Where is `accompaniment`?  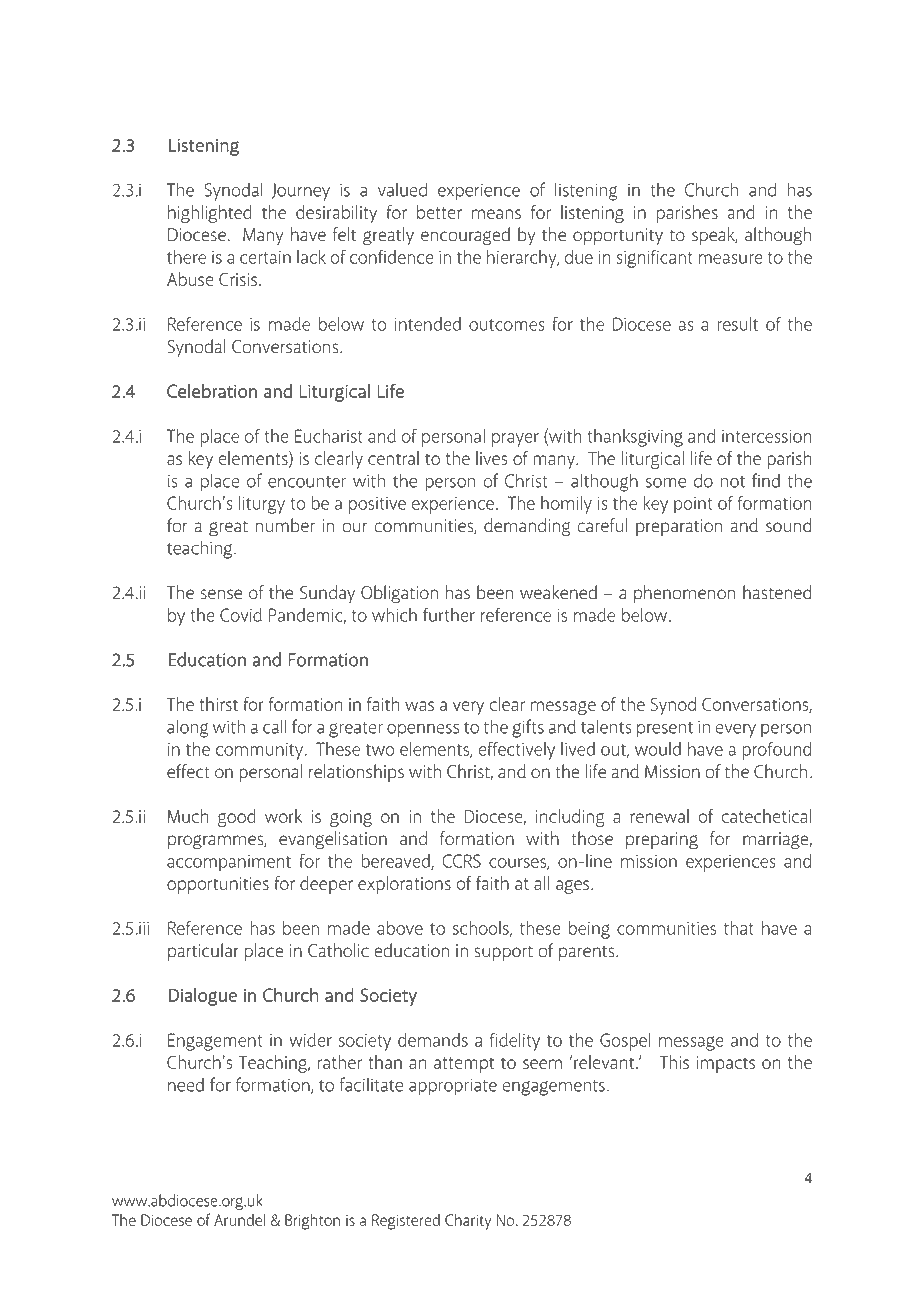
accompaniment is located at coordinates (229, 863).
